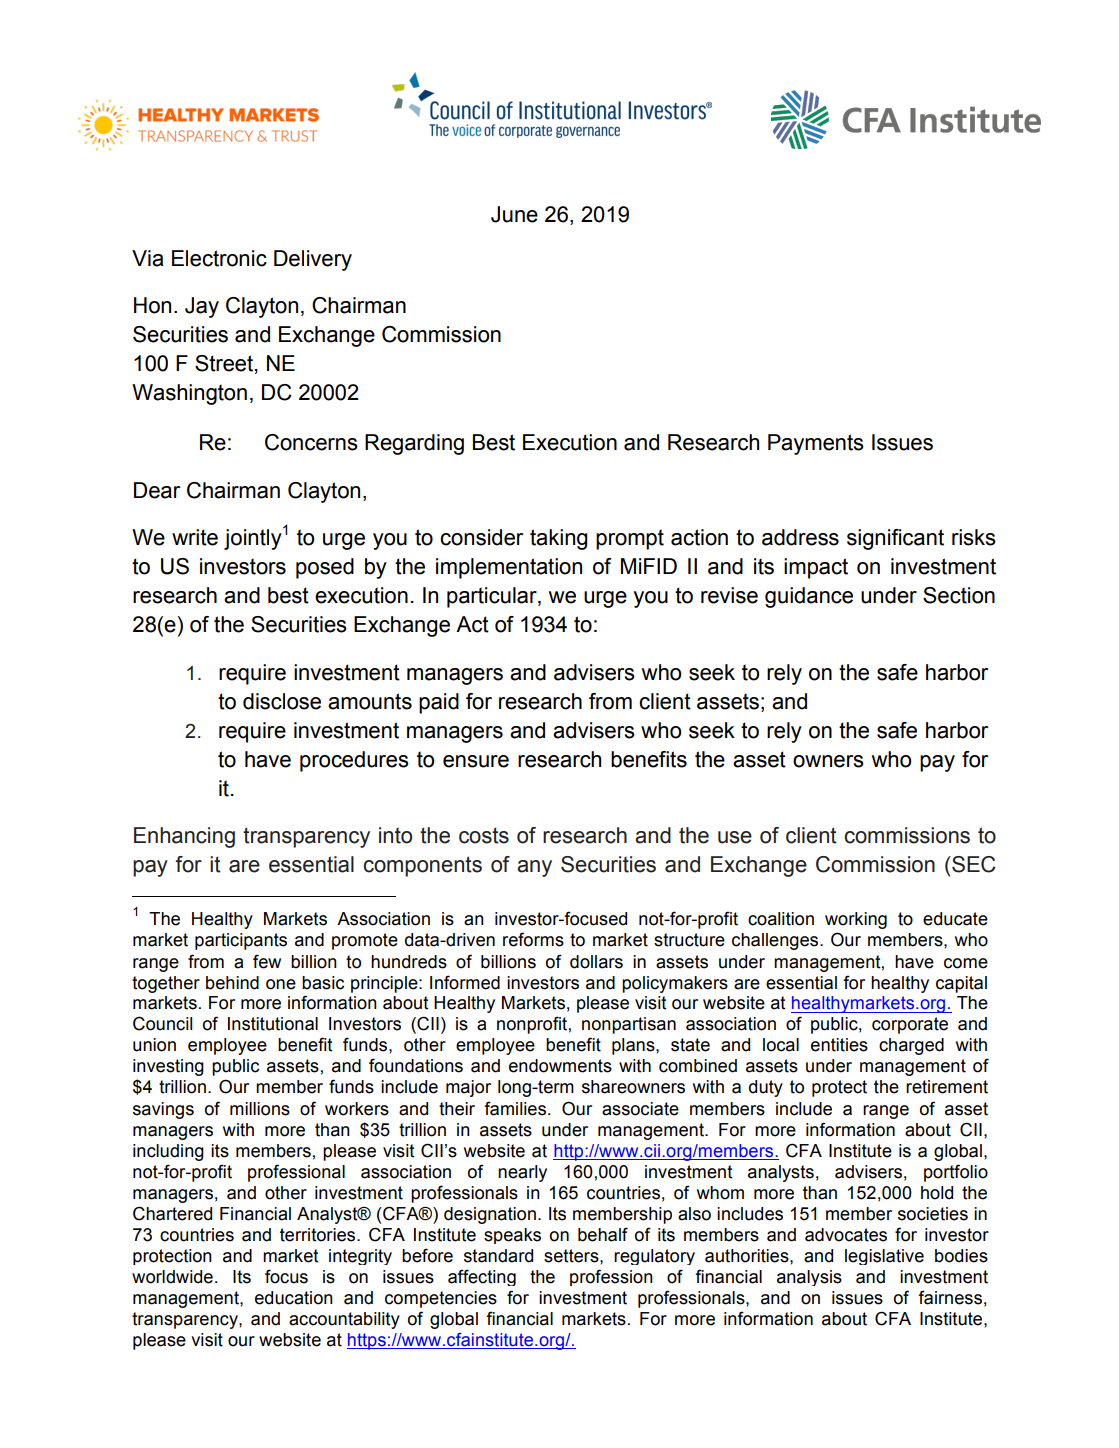 This screenshot has height=1448, width=1119. I want to click on Payments, so click(816, 444).
